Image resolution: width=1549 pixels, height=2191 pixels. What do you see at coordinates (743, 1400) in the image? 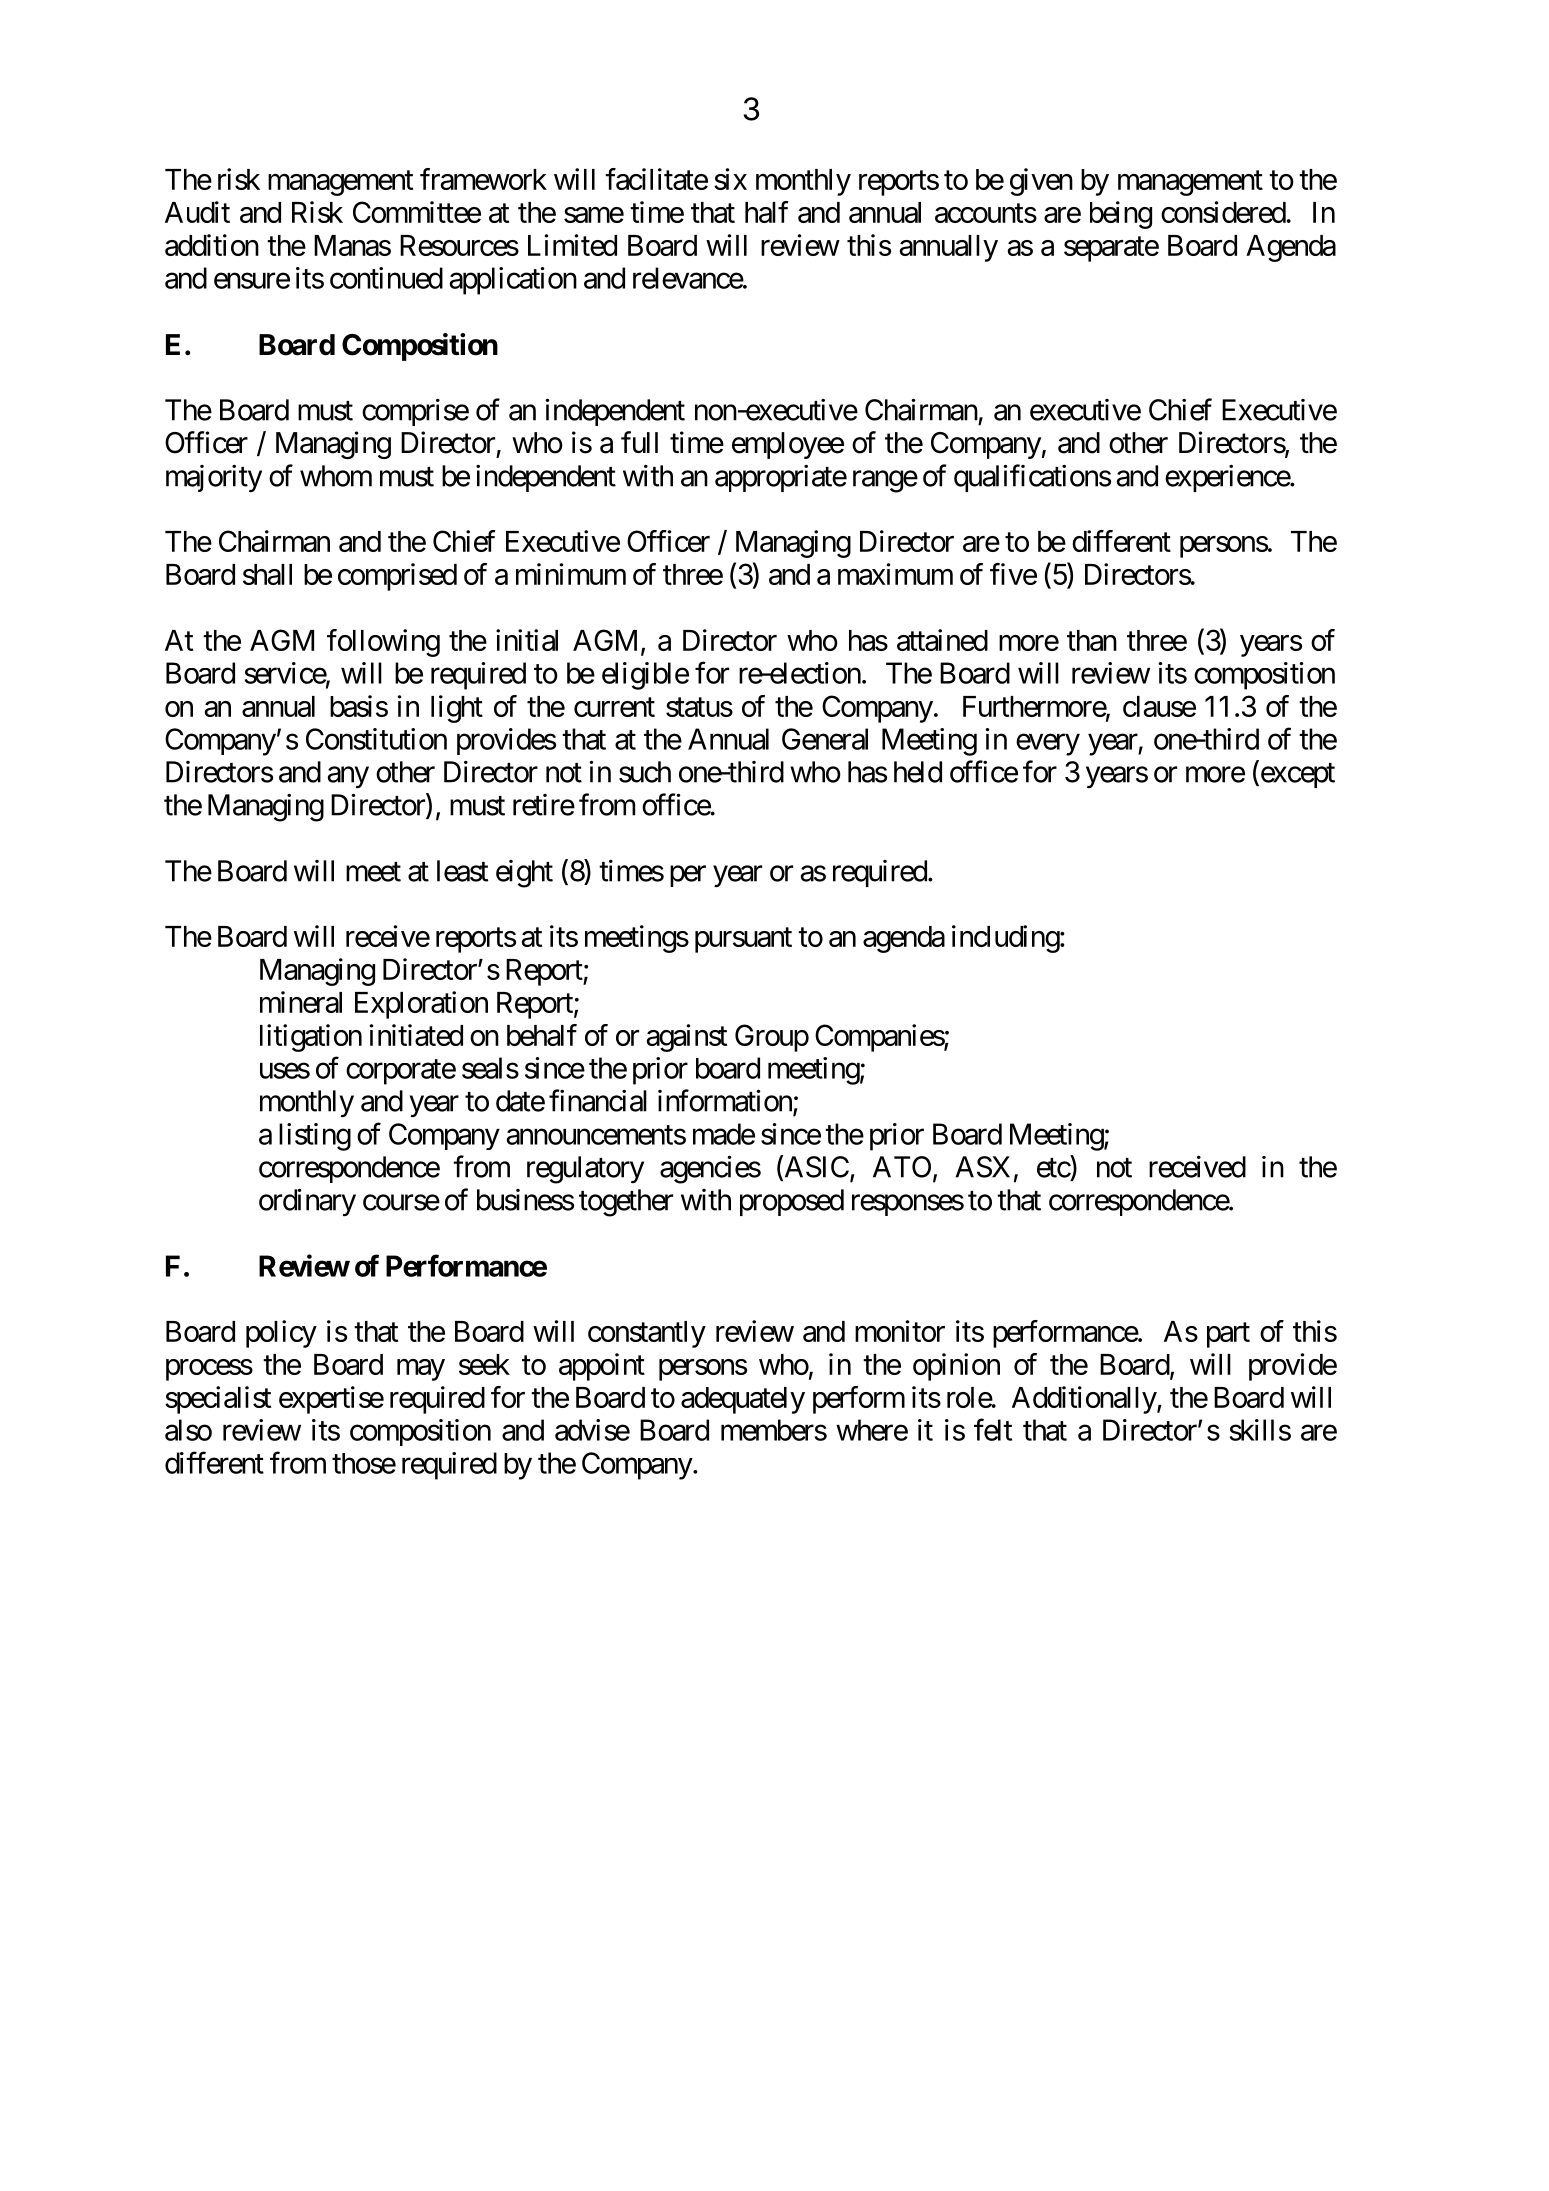
I see `adequately` at bounding box center [743, 1400].
